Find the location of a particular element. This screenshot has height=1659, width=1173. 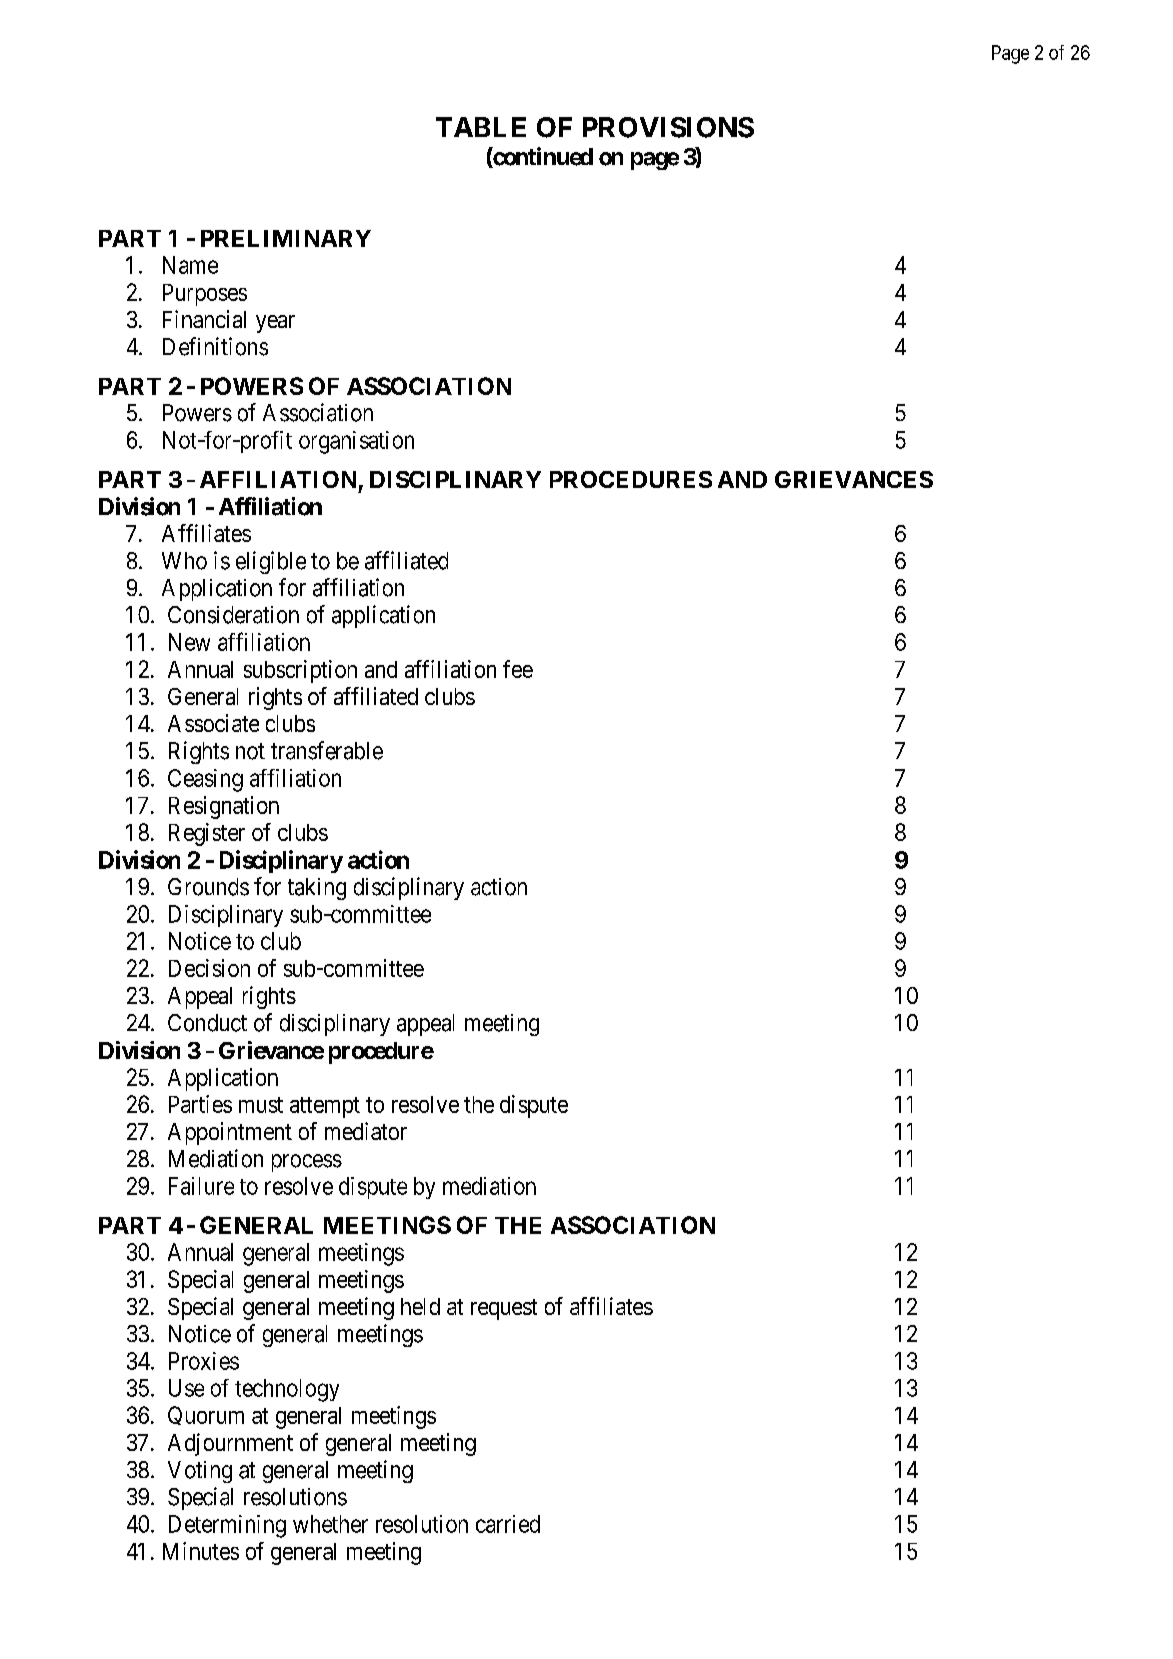

PRELIMINARY is located at coordinates (286, 238).
